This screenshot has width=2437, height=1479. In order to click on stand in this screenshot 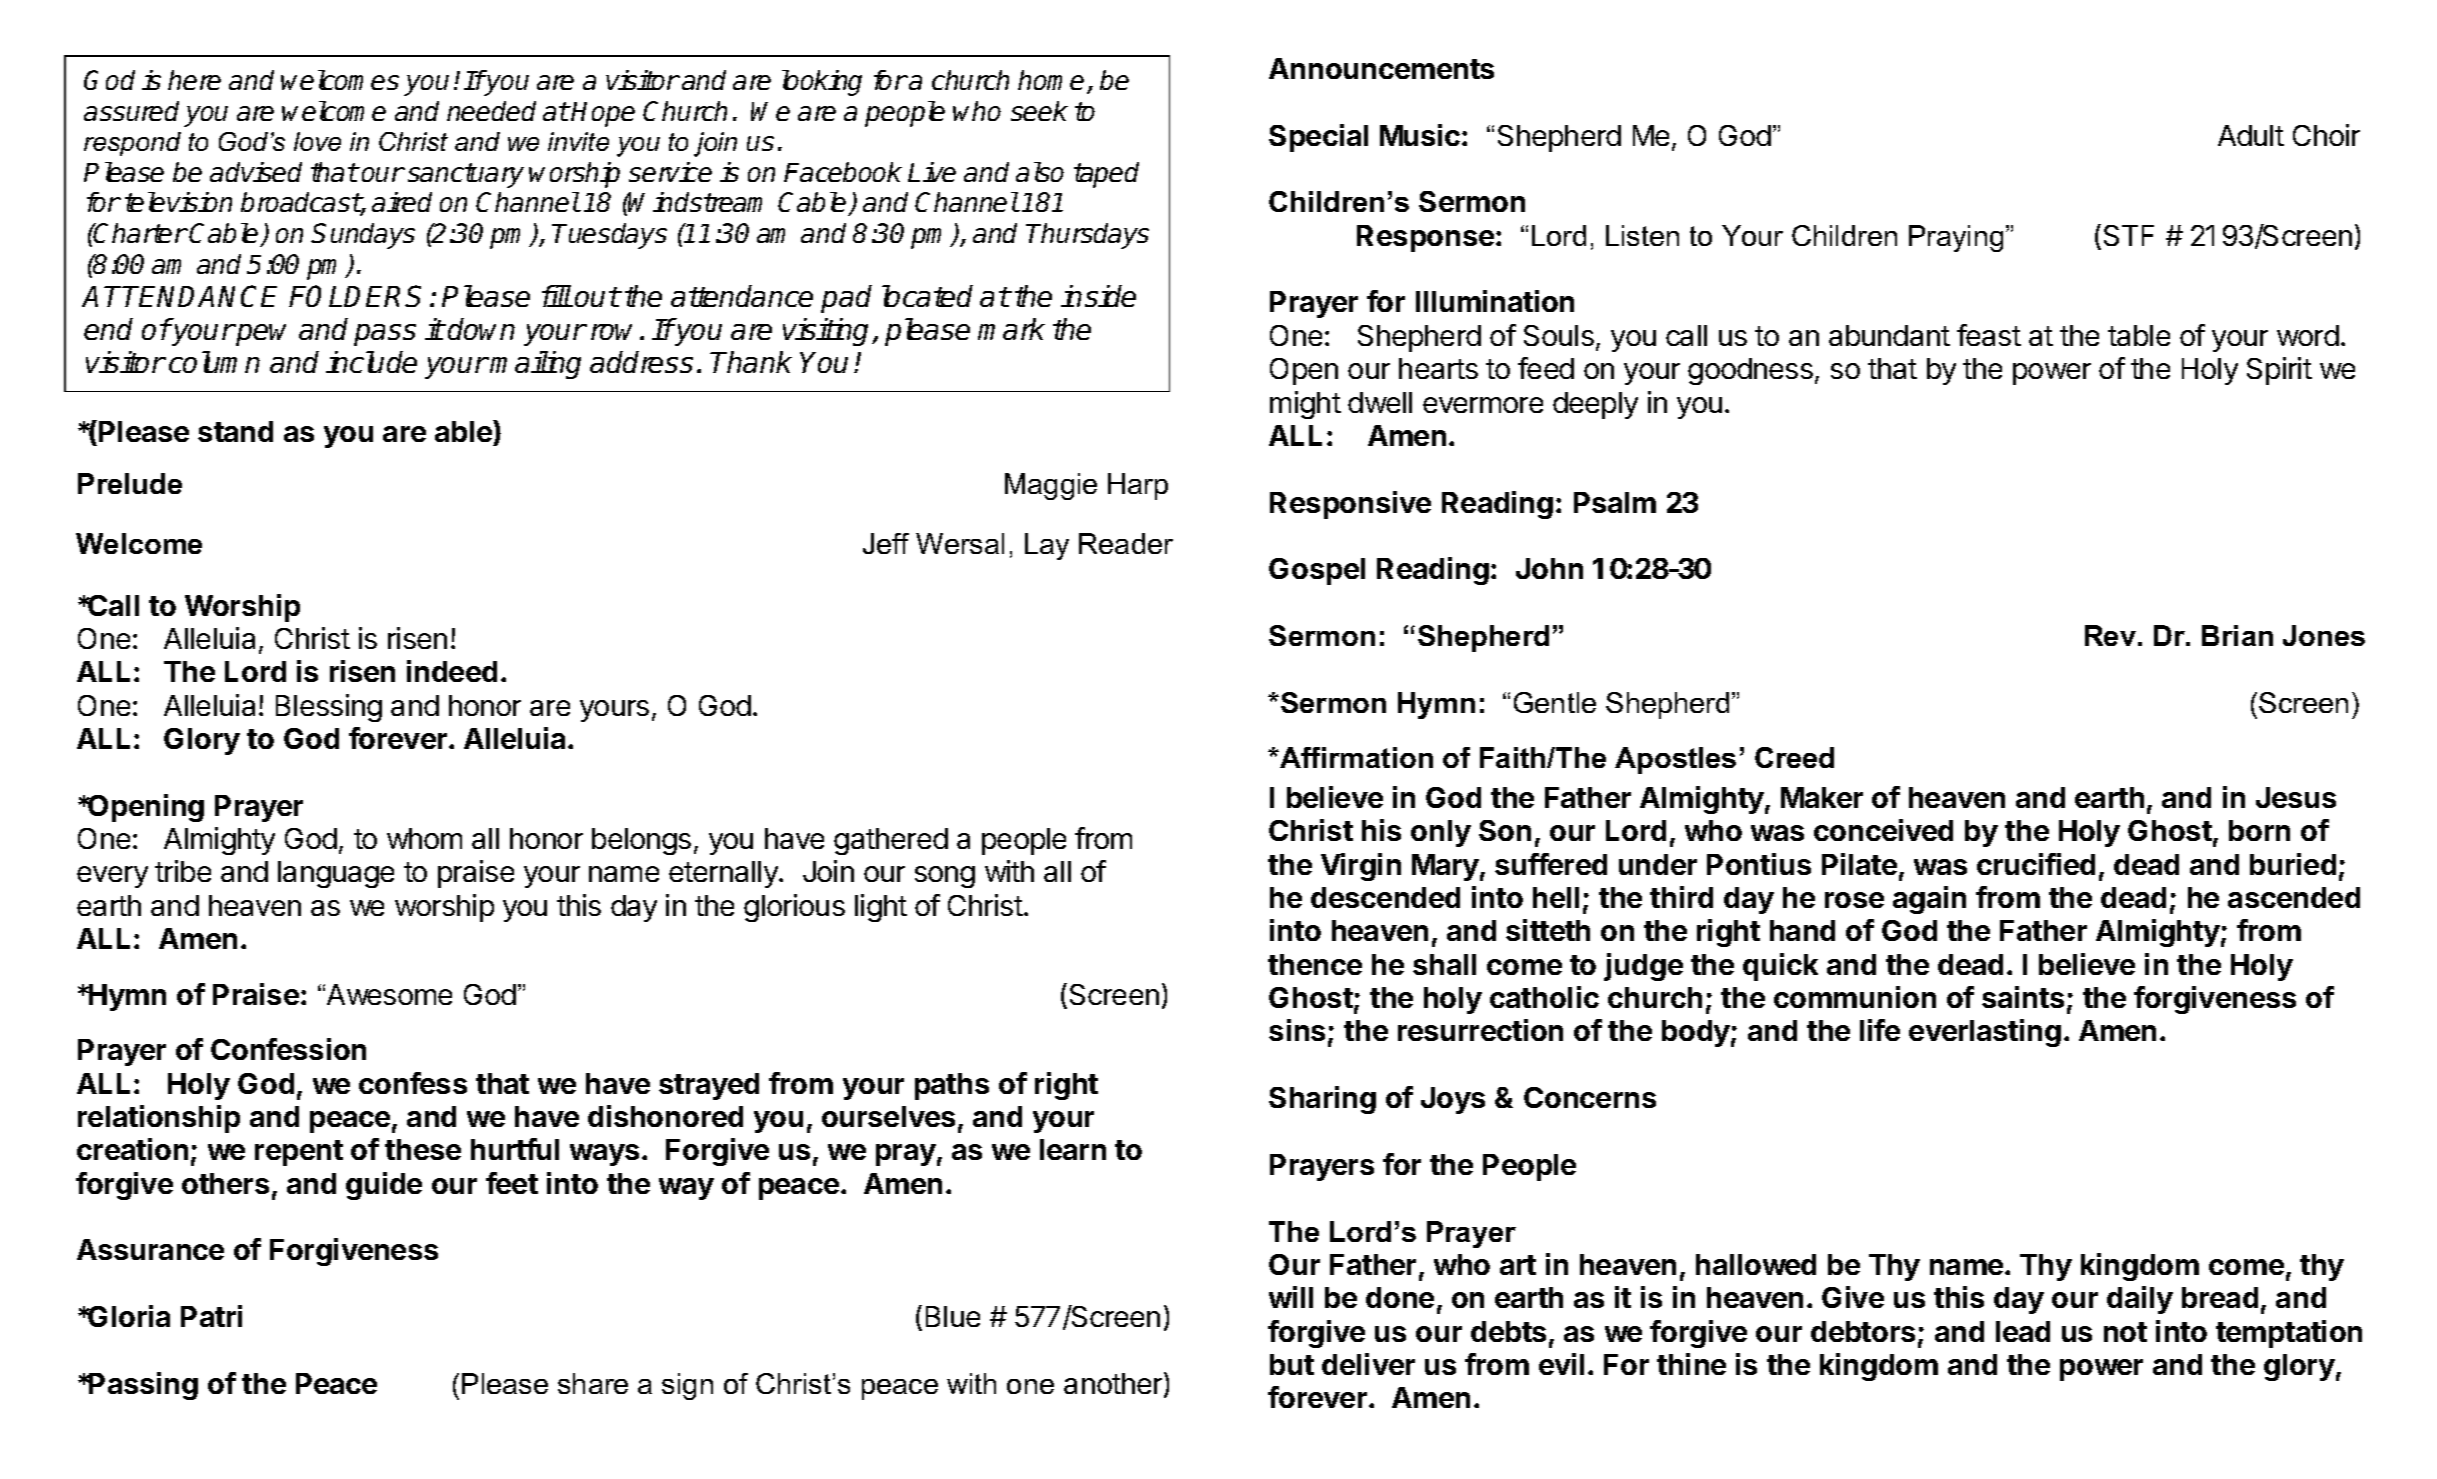, I will do `click(235, 431)`.
